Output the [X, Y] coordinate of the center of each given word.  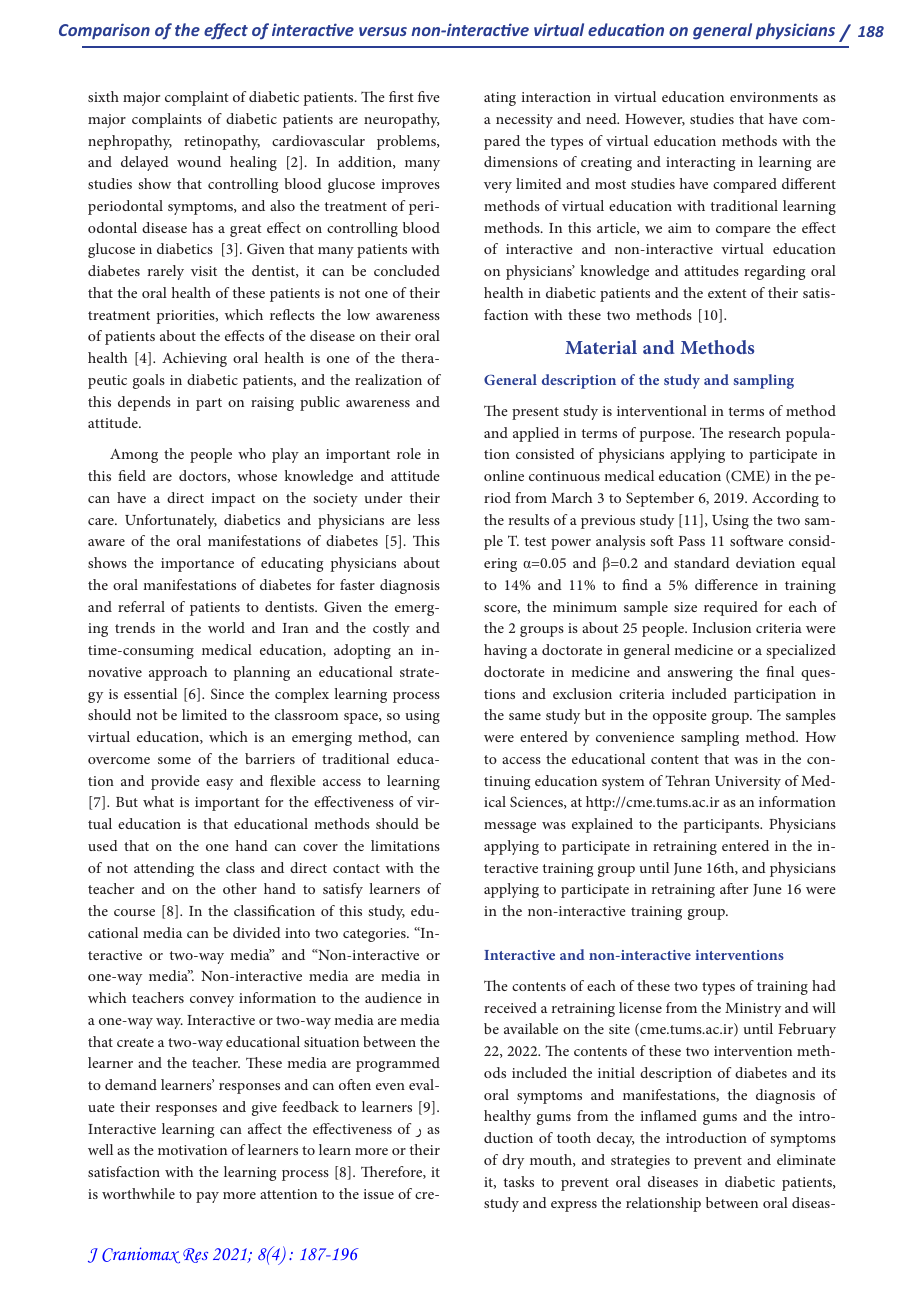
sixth [103, 96]
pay [207, 1197]
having [505, 651]
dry [513, 1161]
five [429, 96]
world [226, 627]
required [731, 608]
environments [774, 97]
